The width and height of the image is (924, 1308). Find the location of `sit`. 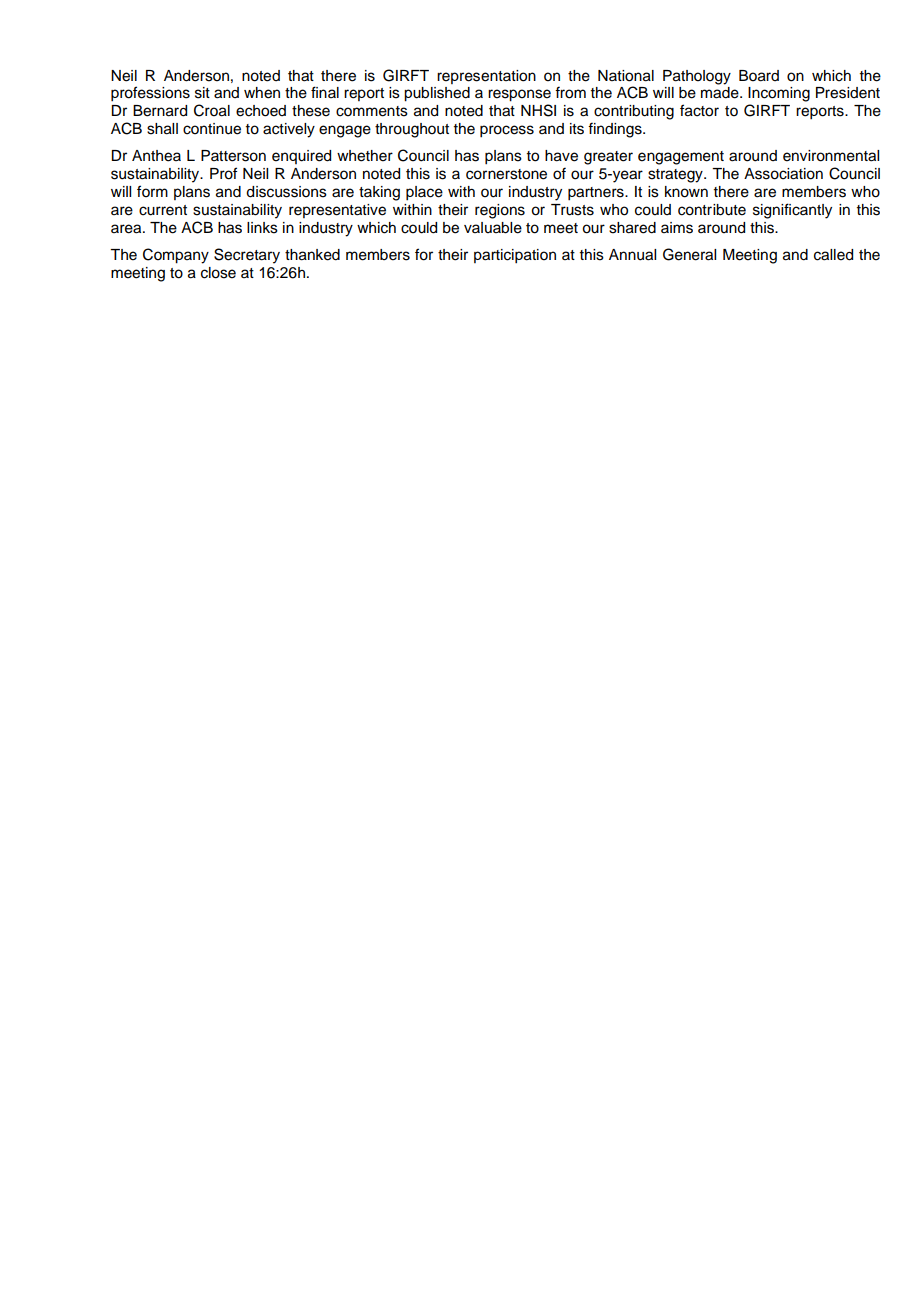

sit is located at coordinates (202, 93).
